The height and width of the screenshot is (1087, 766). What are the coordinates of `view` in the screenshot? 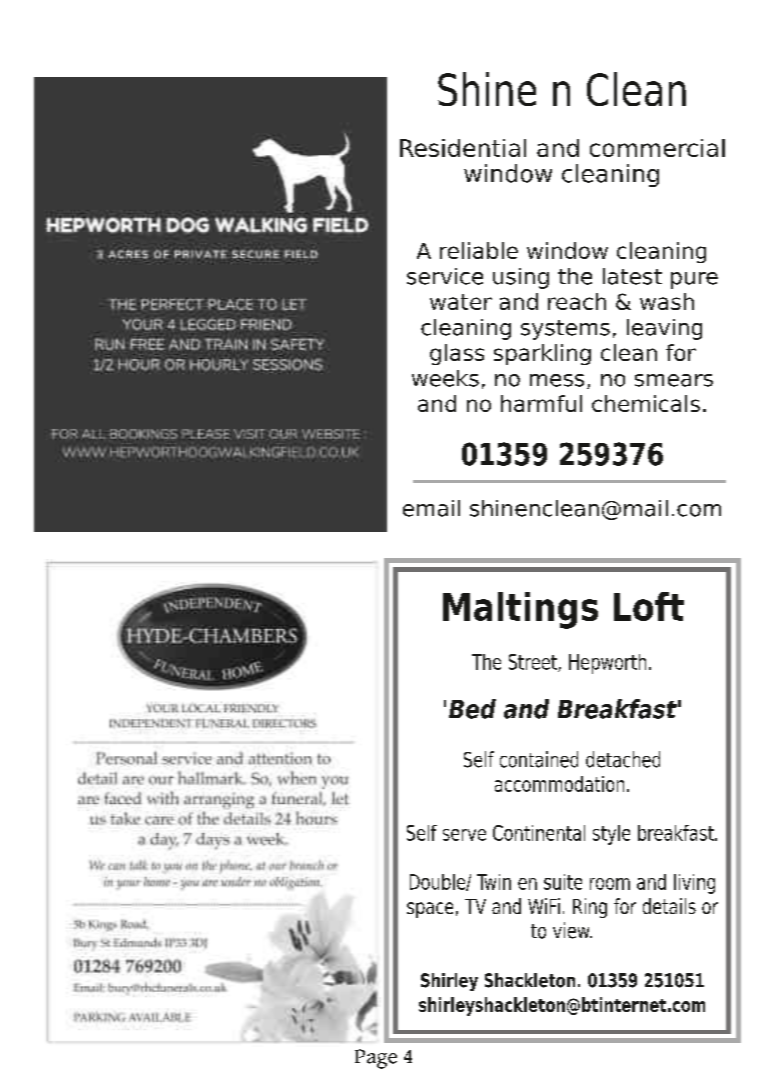 It's located at (572, 930).
